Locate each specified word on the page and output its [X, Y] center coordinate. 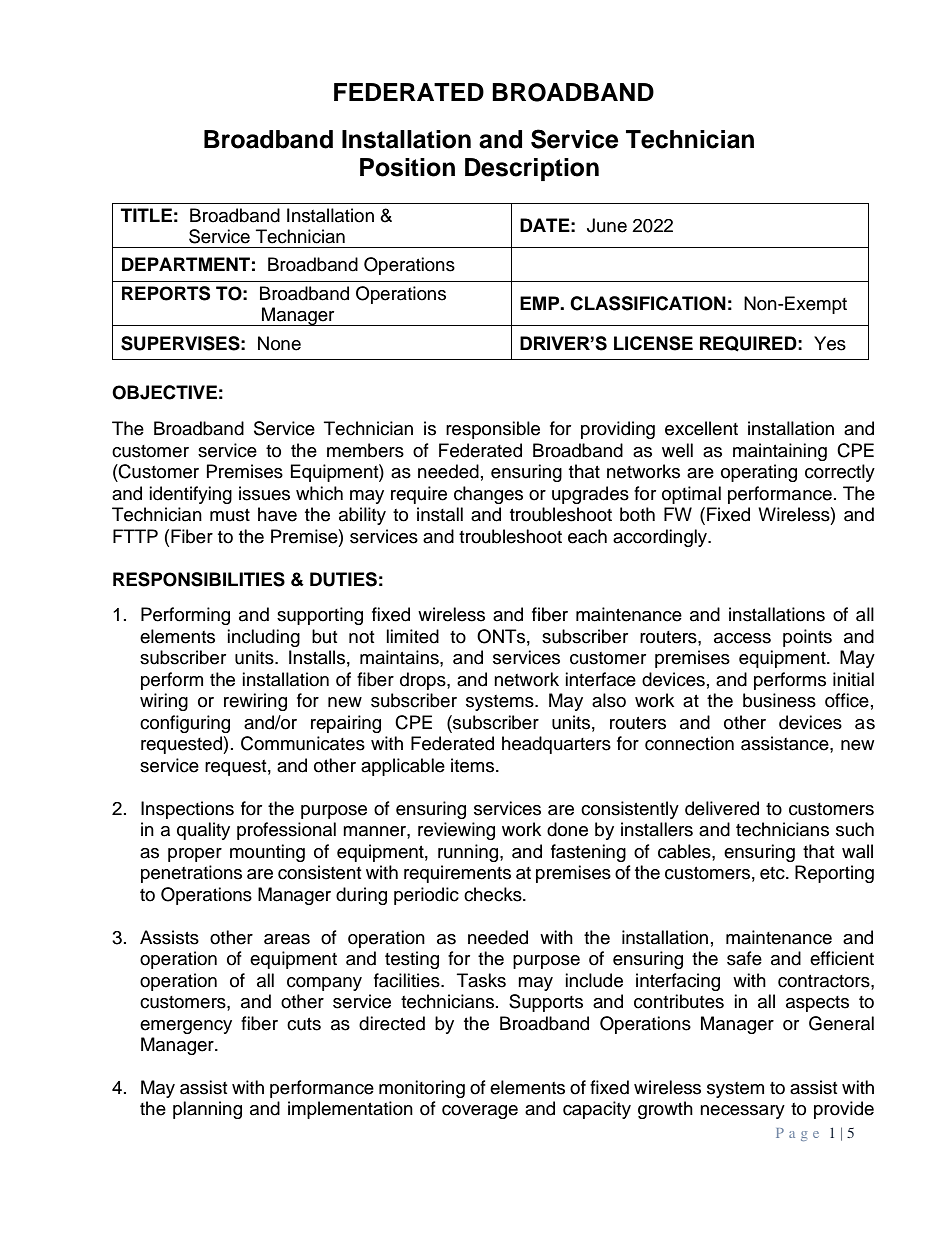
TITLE [146, 215]
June [607, 225]
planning [207, 1110]
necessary [742, 1112]
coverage [480, 1112]
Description [532, 169]
